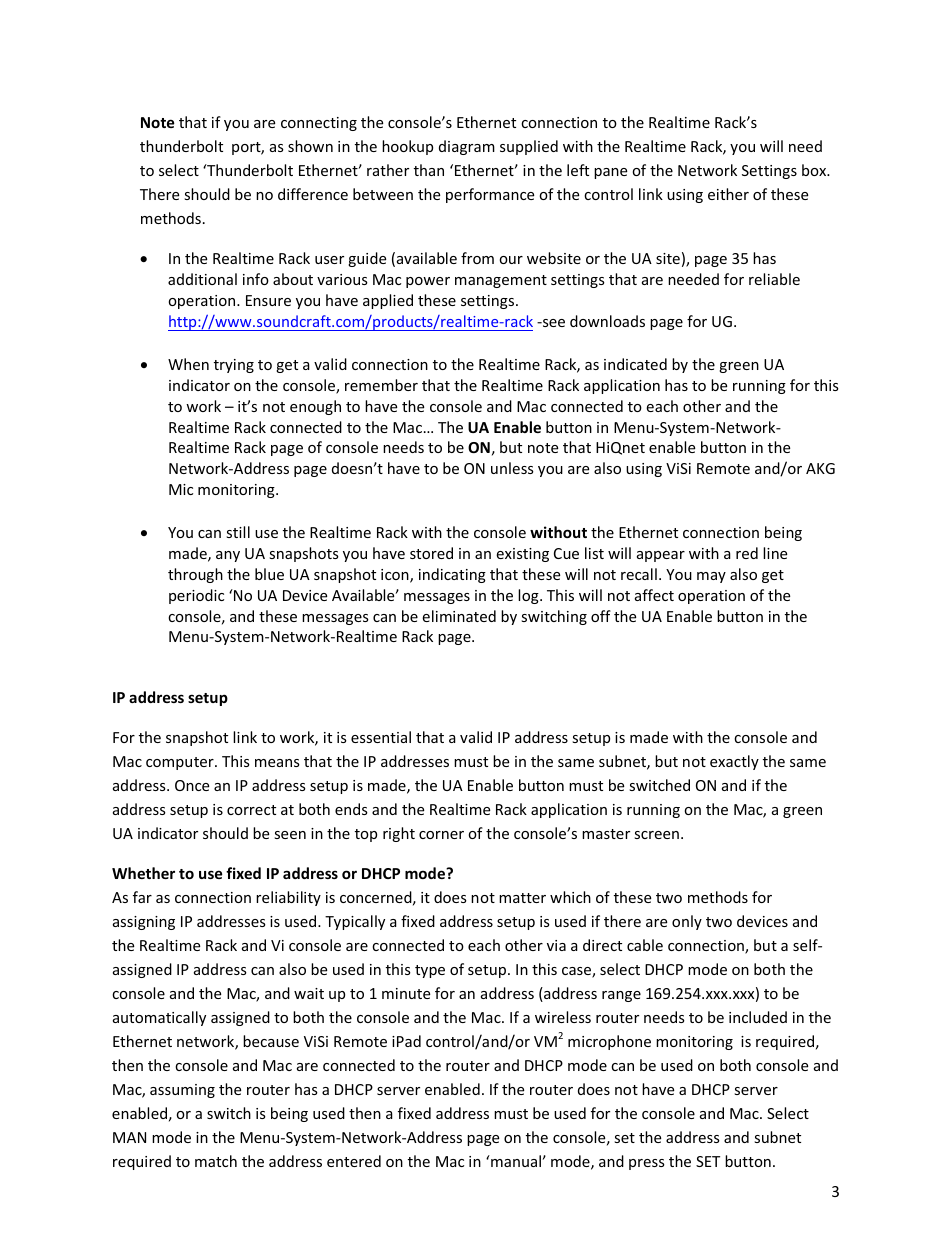 The width and height of the image is (952, 1233). What do you see at coordinates (515, 1161) in the image?
I see `manual` at bounding box center [515, 1161].
